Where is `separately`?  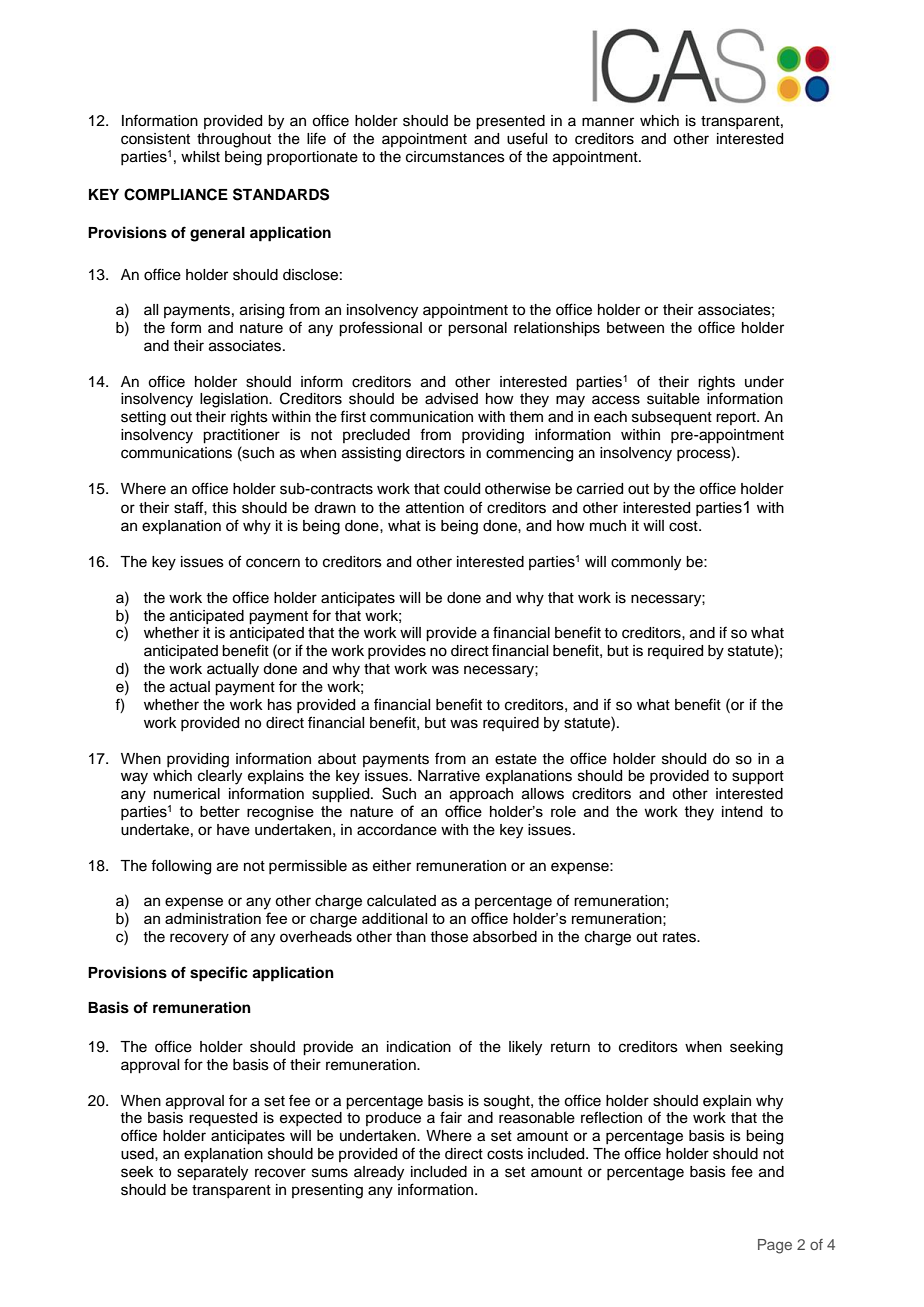 separately is located at coordinates (212, 1173).
